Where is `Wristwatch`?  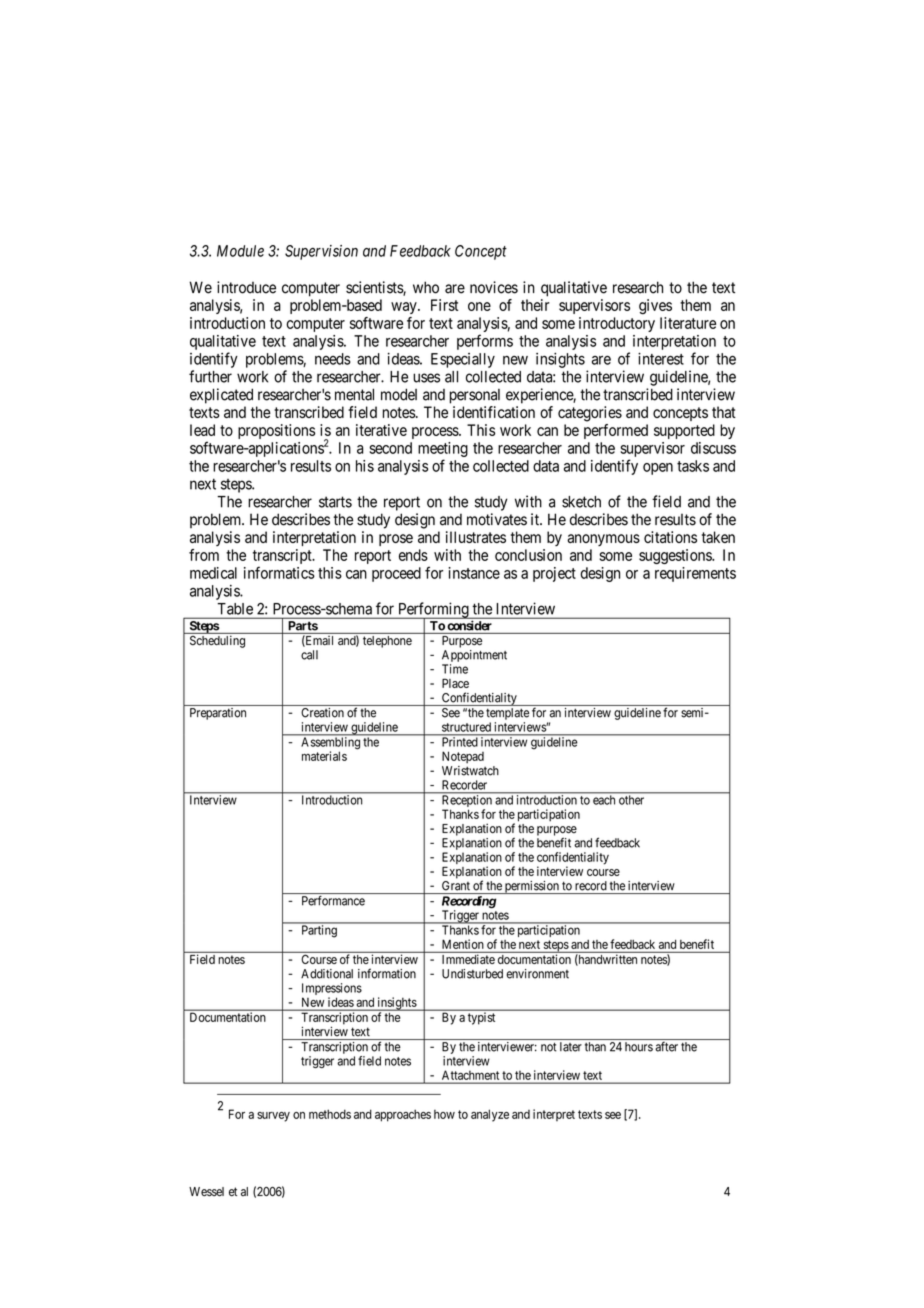
Wristwatch is located at coordinates (470, 771).
